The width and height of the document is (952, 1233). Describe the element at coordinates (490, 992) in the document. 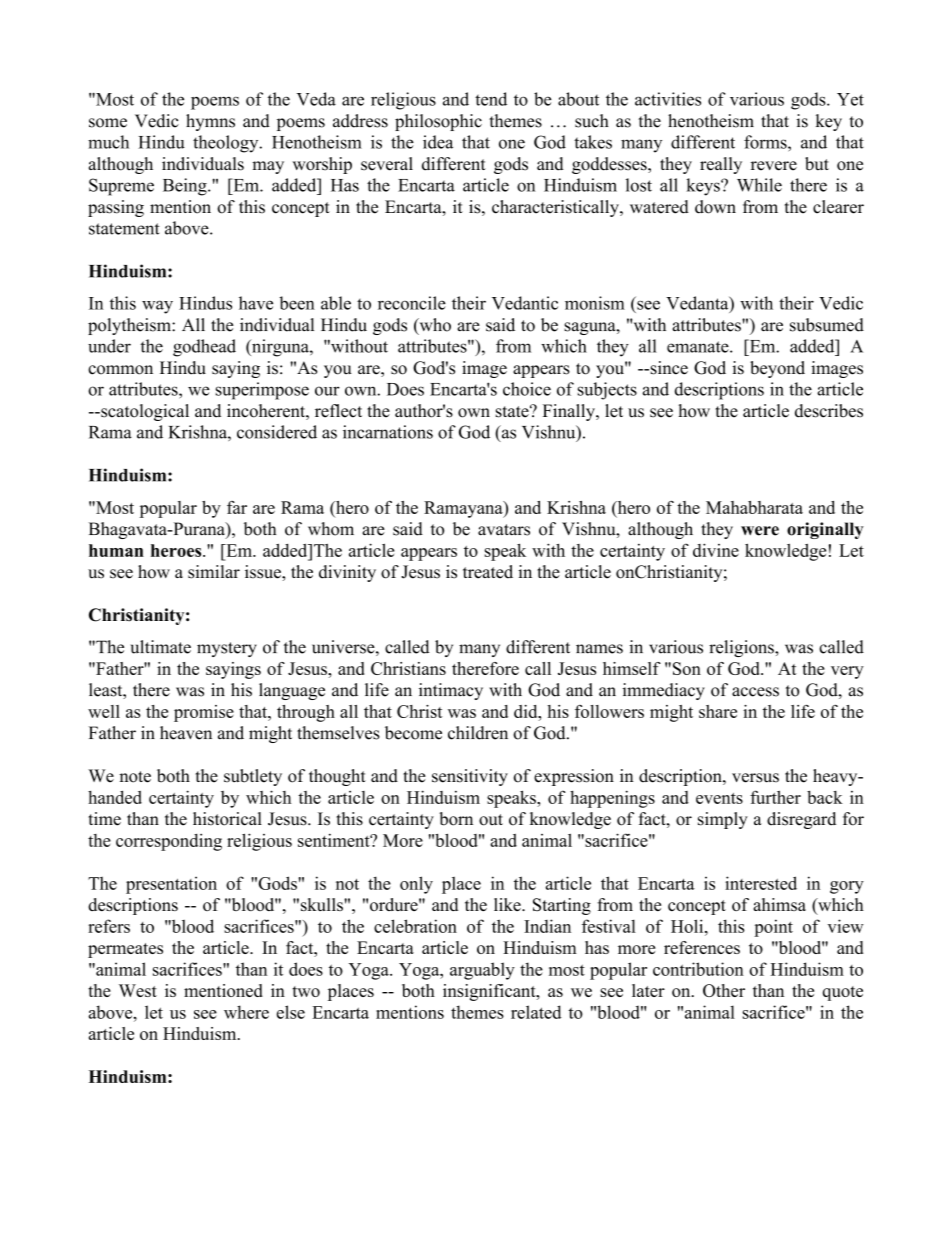

I see `insignificant` at that location.
